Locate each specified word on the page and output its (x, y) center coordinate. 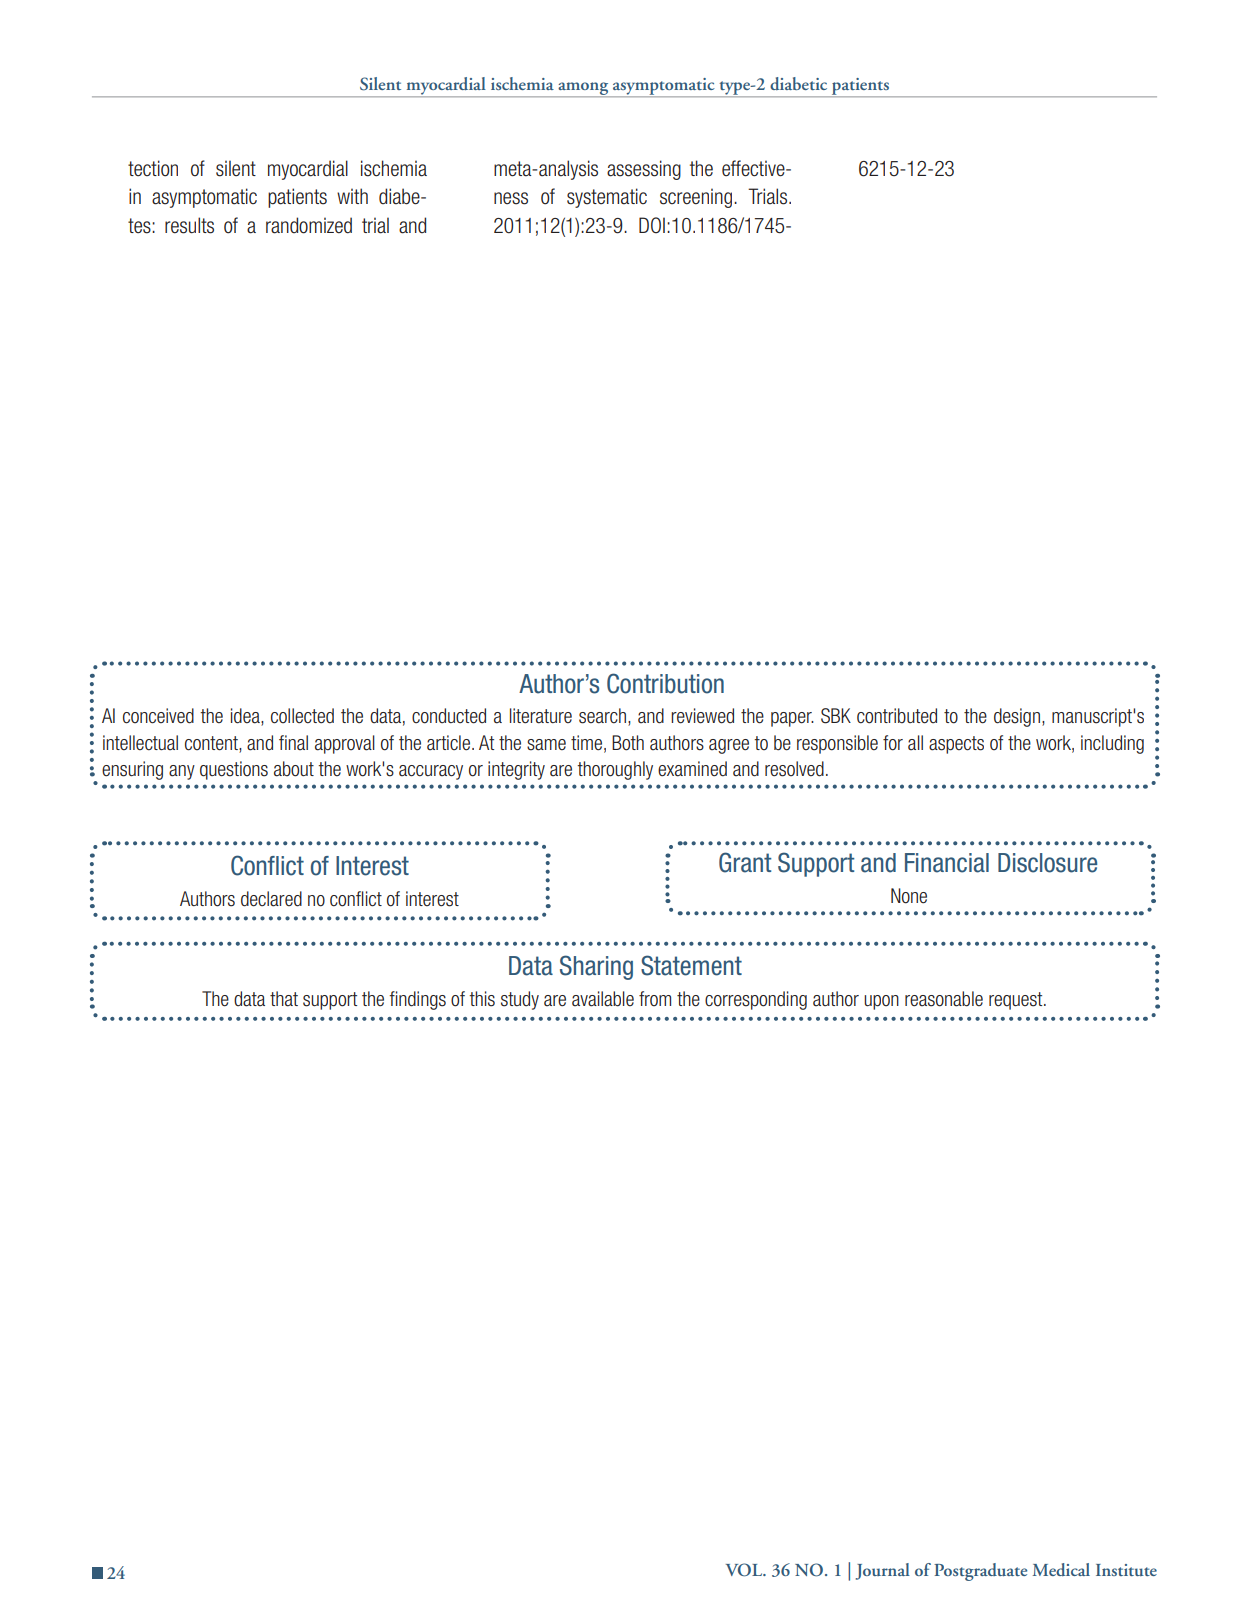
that (284, 999)
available (603, 999)
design (1017, 717)
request (1017, 1001)
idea (246, 717)
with (352, 196)
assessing (644, 170)
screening (696, 198)
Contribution (665, 683)
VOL (745, 1570)
